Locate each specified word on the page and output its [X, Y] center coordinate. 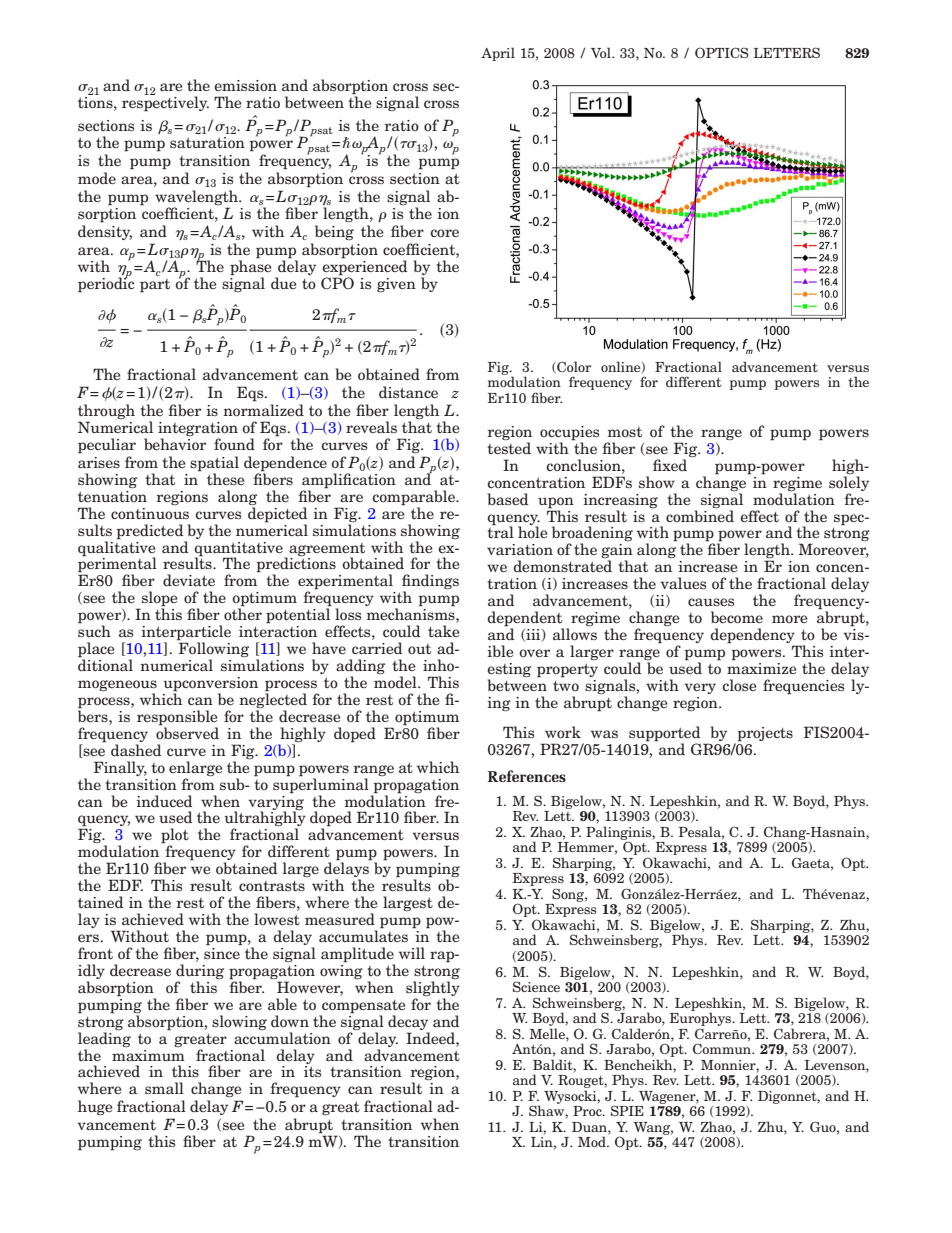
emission [245, 85]
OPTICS [722, 52]
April [498, 54]
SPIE [627, 1110]
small [164, 1088]
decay [408, 1022]
